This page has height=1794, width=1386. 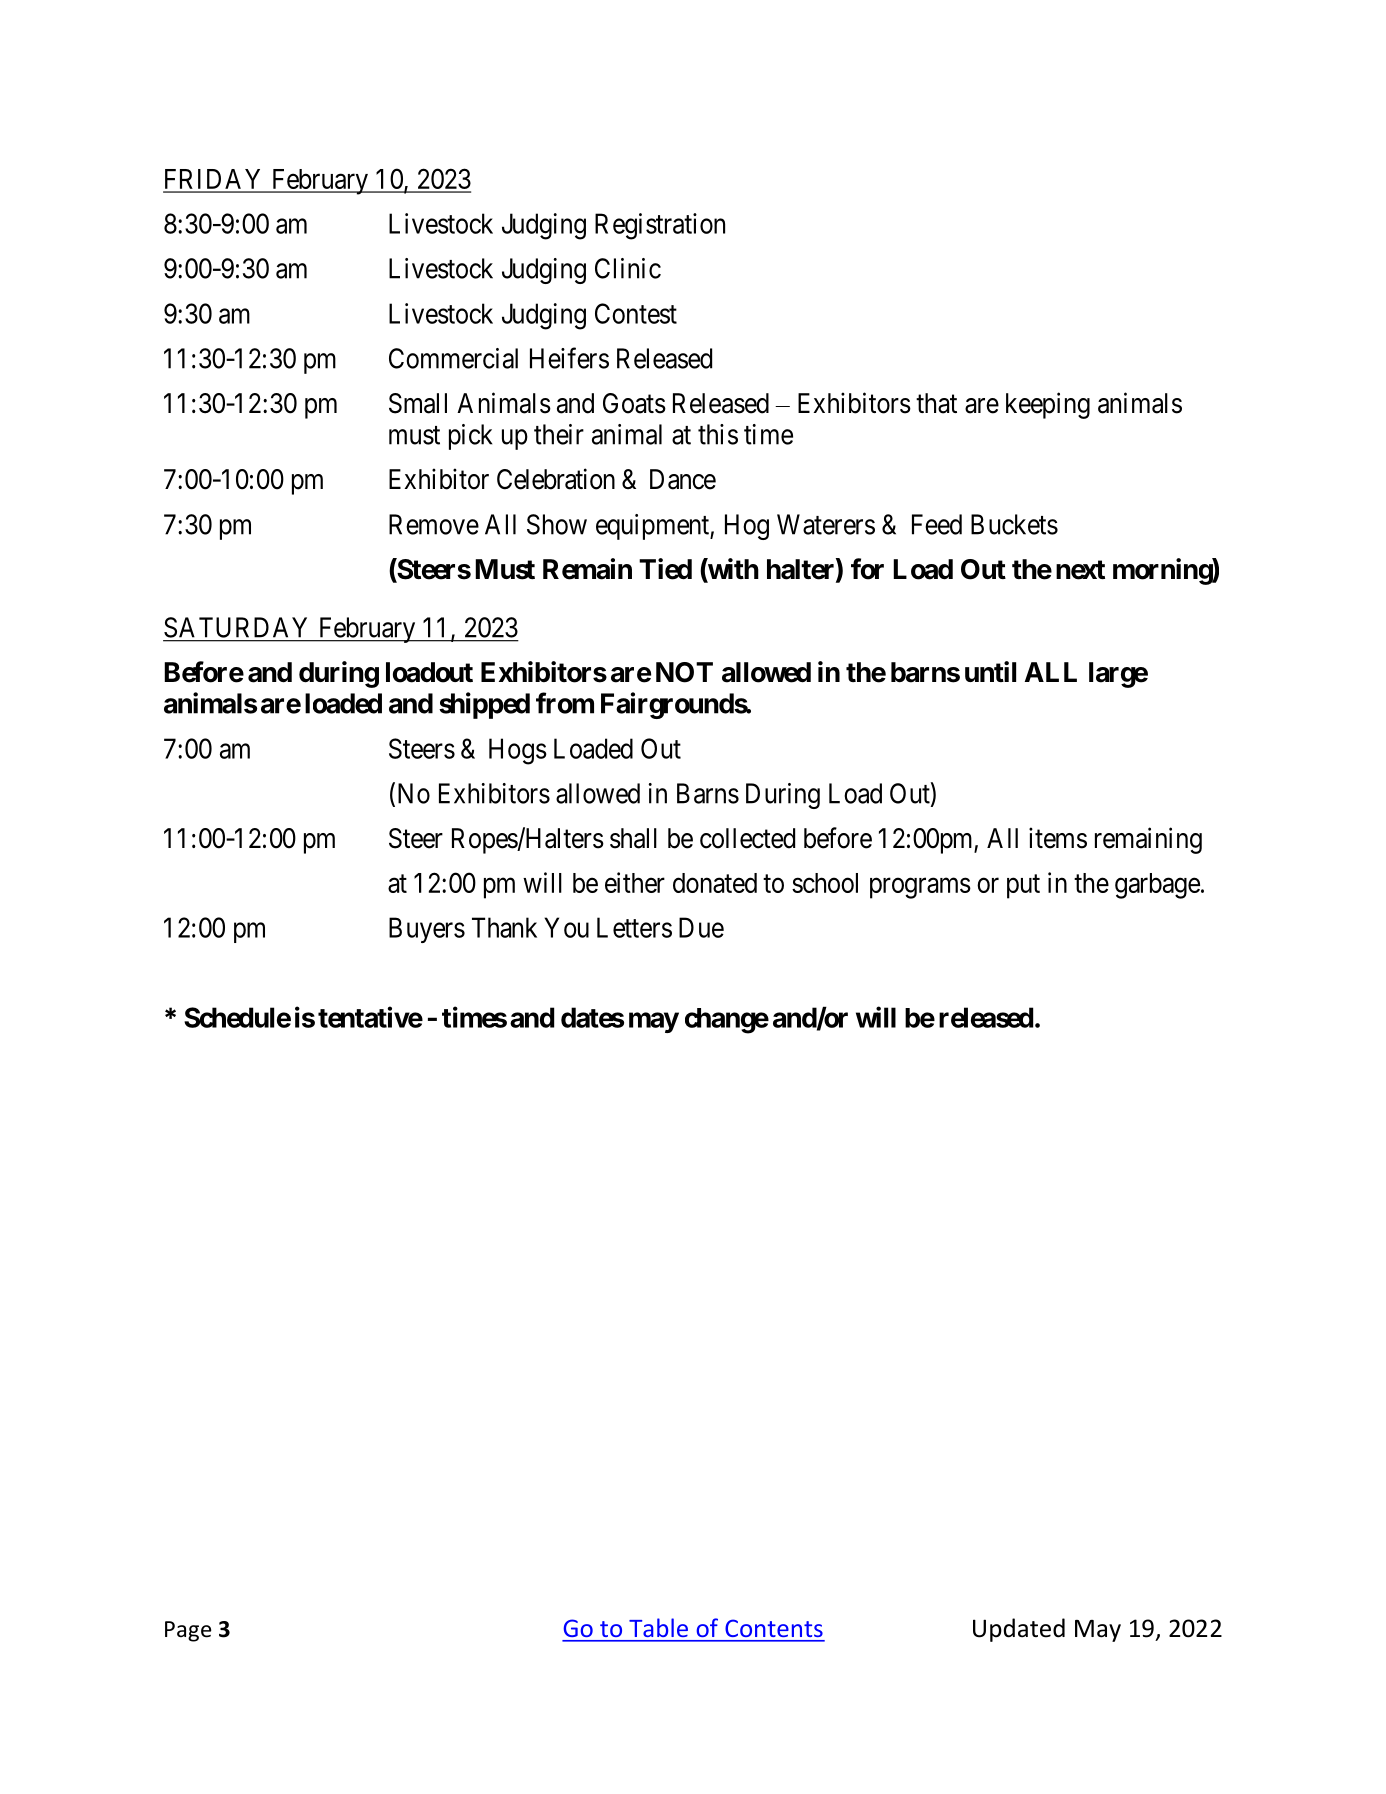 I want to click on keeping, so click(x=1048, y=405).
